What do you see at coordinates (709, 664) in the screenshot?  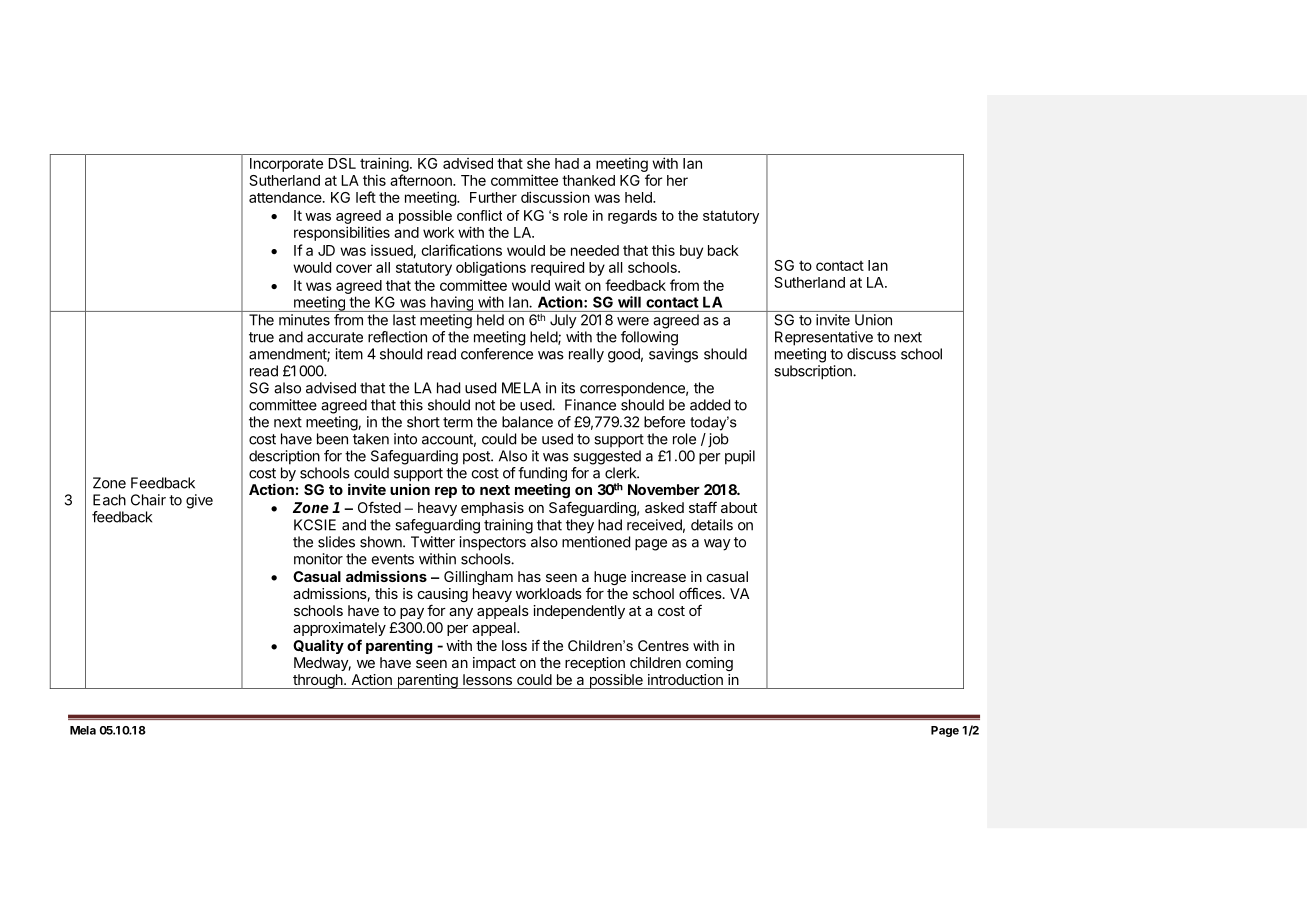 I see `coming` at bounding box center [709, 664].
